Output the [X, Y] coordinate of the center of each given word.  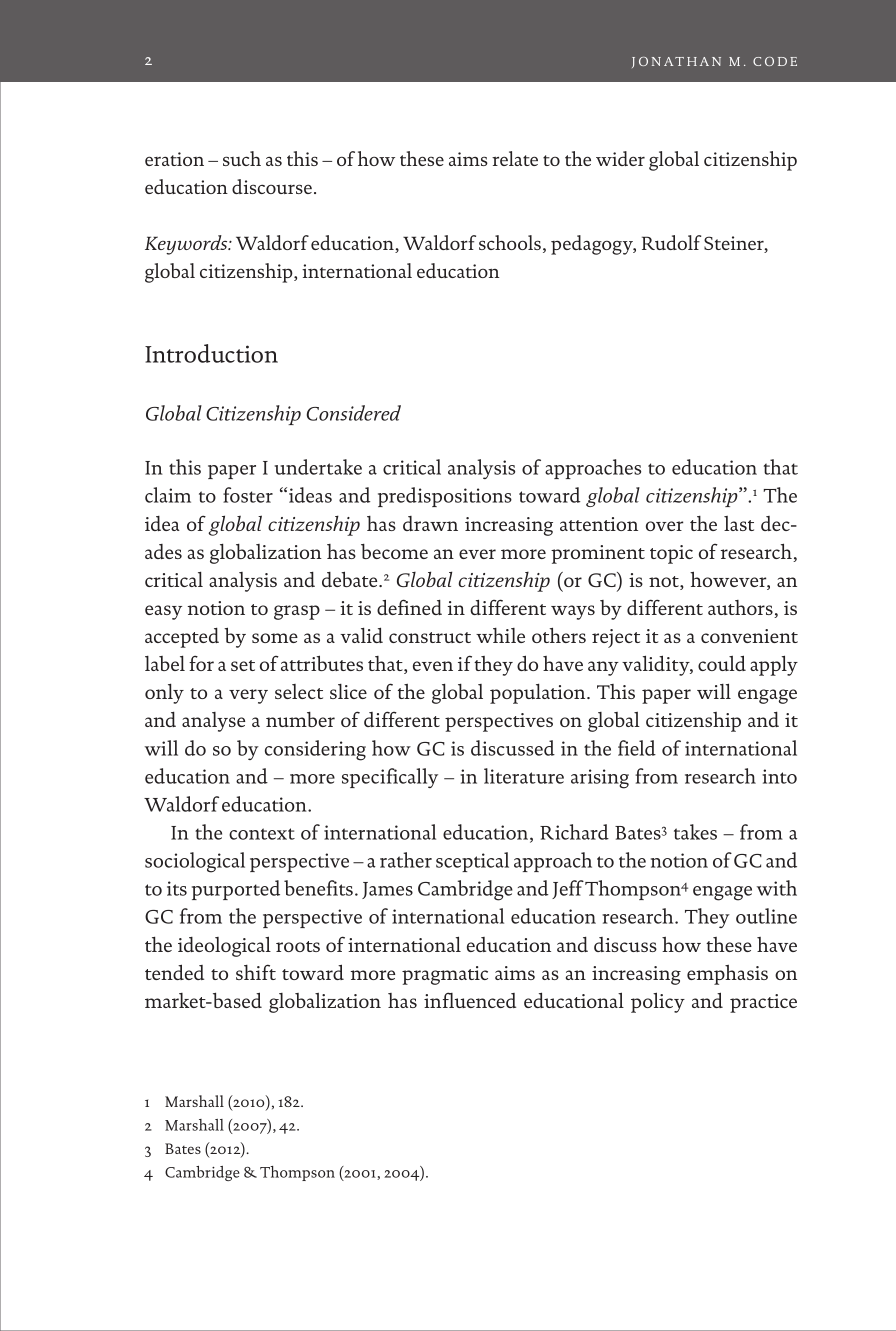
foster [248, 495]
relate [515, 158]
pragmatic [445, 975]
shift [256, 972]
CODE [775, 61]
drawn [430, 523]
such [242, 158]
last [739, 523]
